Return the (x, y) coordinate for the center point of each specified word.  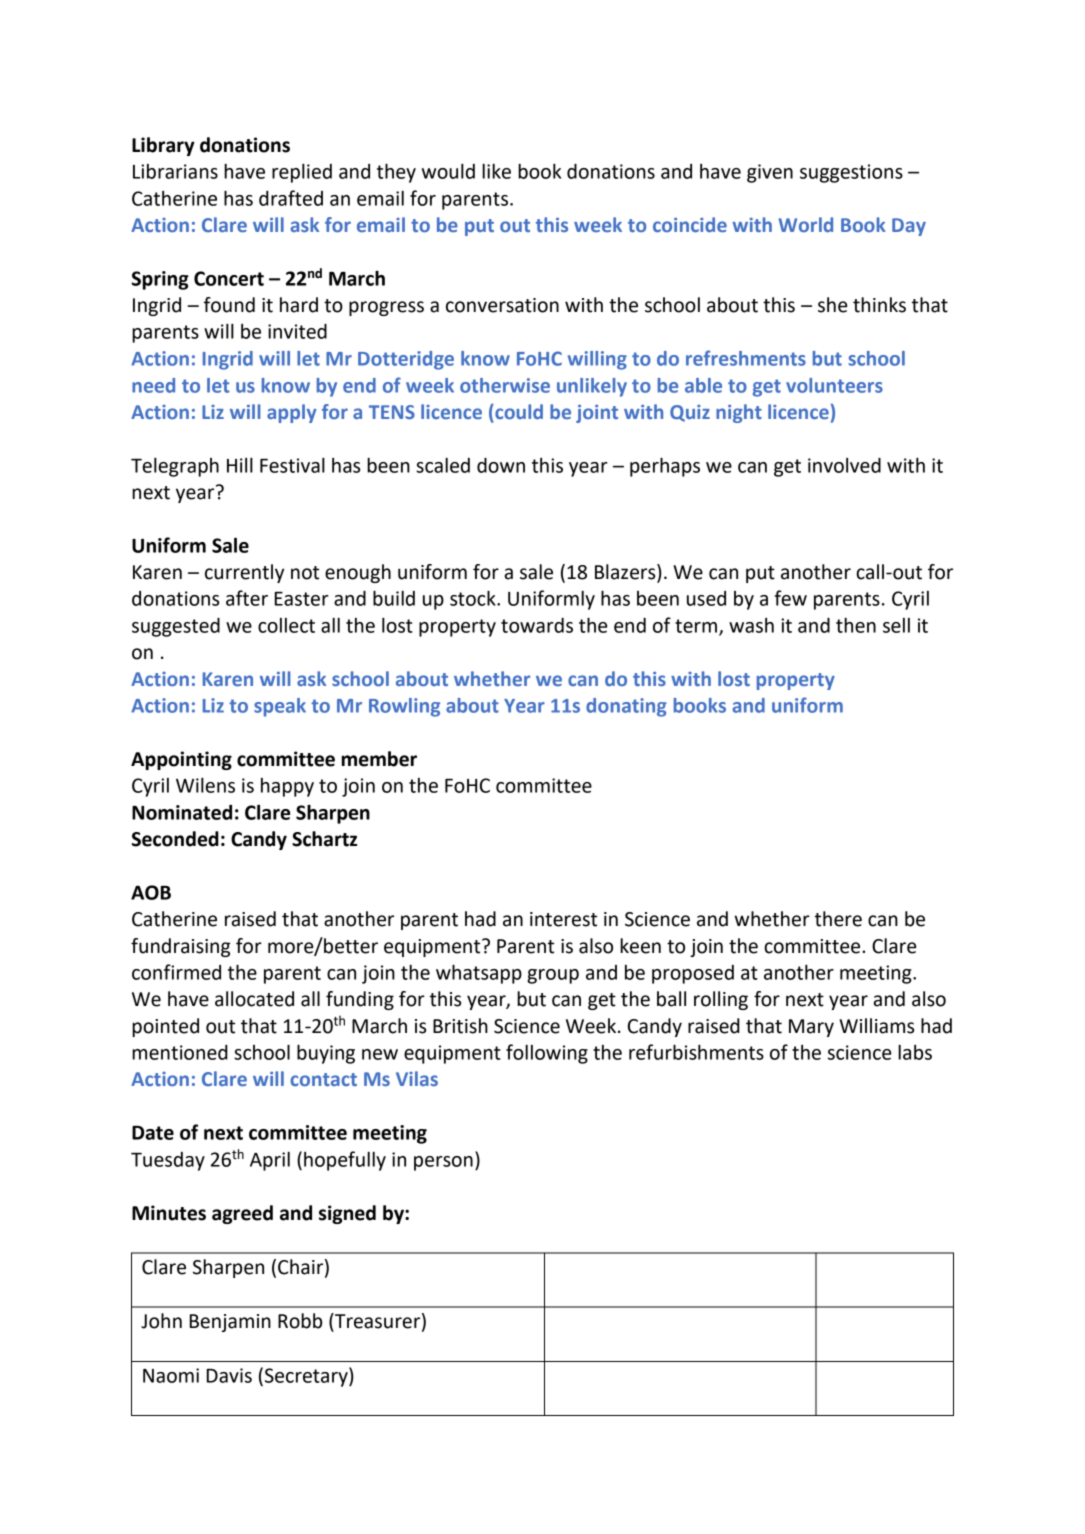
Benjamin (230, 1323)
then (856, 625)
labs (915, 1052)
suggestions (851, 173)
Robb (300, 1321)
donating (626, 707)
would (448, 171)
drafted (291, 198)
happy (287, 787)
